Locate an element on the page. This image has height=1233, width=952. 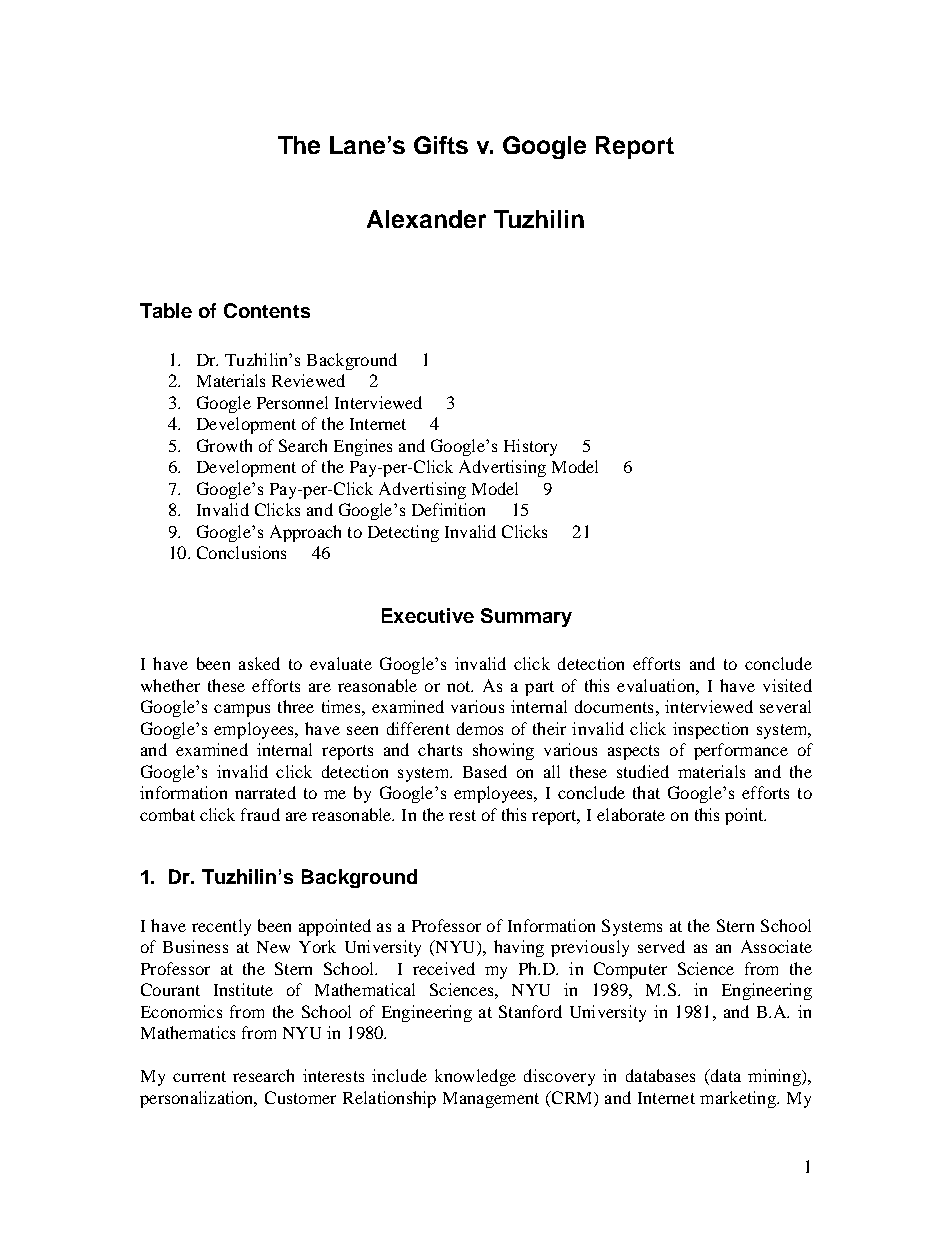
Contents is located at coordinates (267, 310).
